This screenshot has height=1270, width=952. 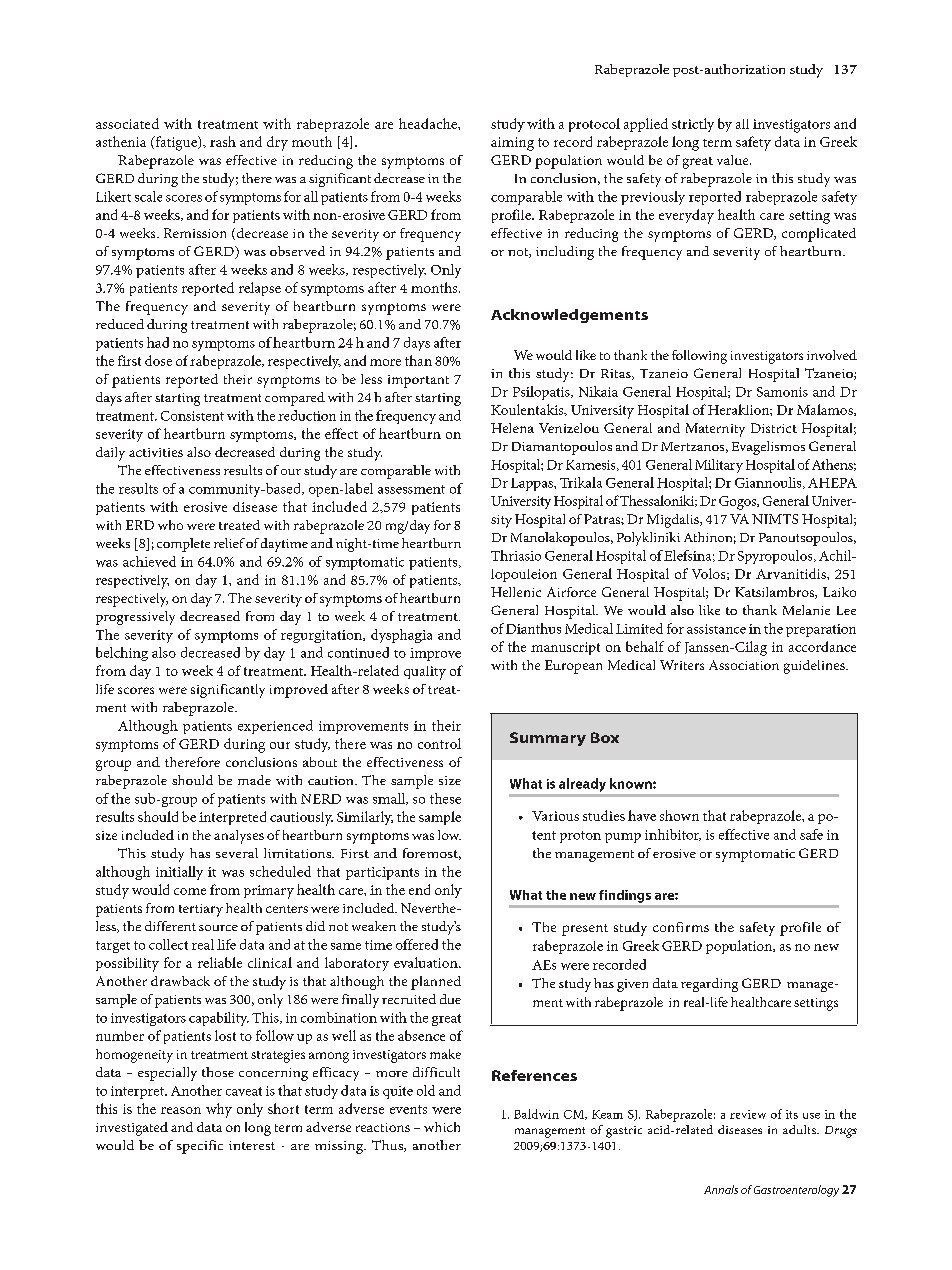 What do you see at coordinates (425, 673) in the screenshot?
I see `quality` at bounding box center [425, 673].
